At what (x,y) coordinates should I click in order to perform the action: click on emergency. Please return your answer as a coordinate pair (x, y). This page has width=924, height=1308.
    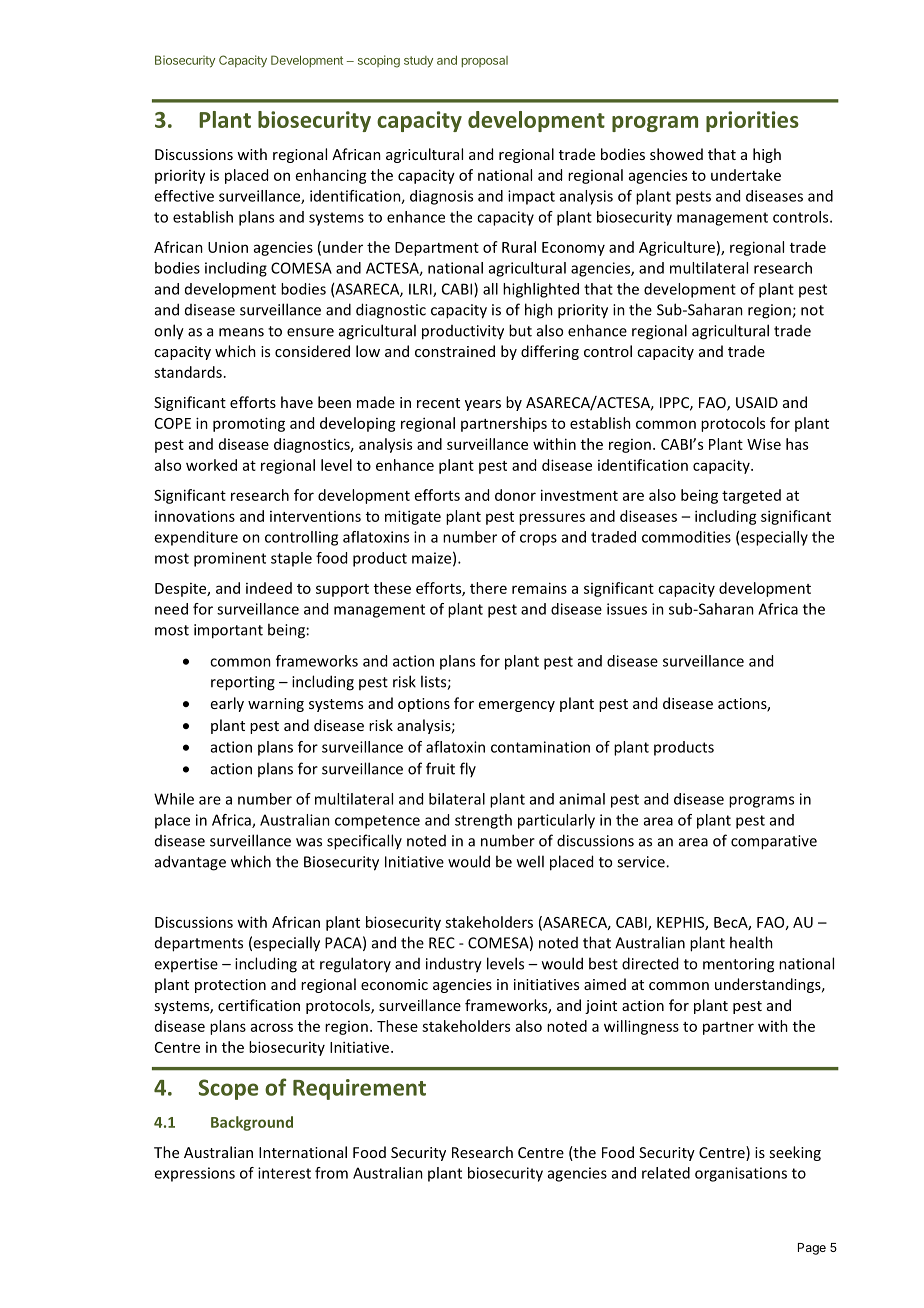
    Looking at the image, I should click on (517, 706).
